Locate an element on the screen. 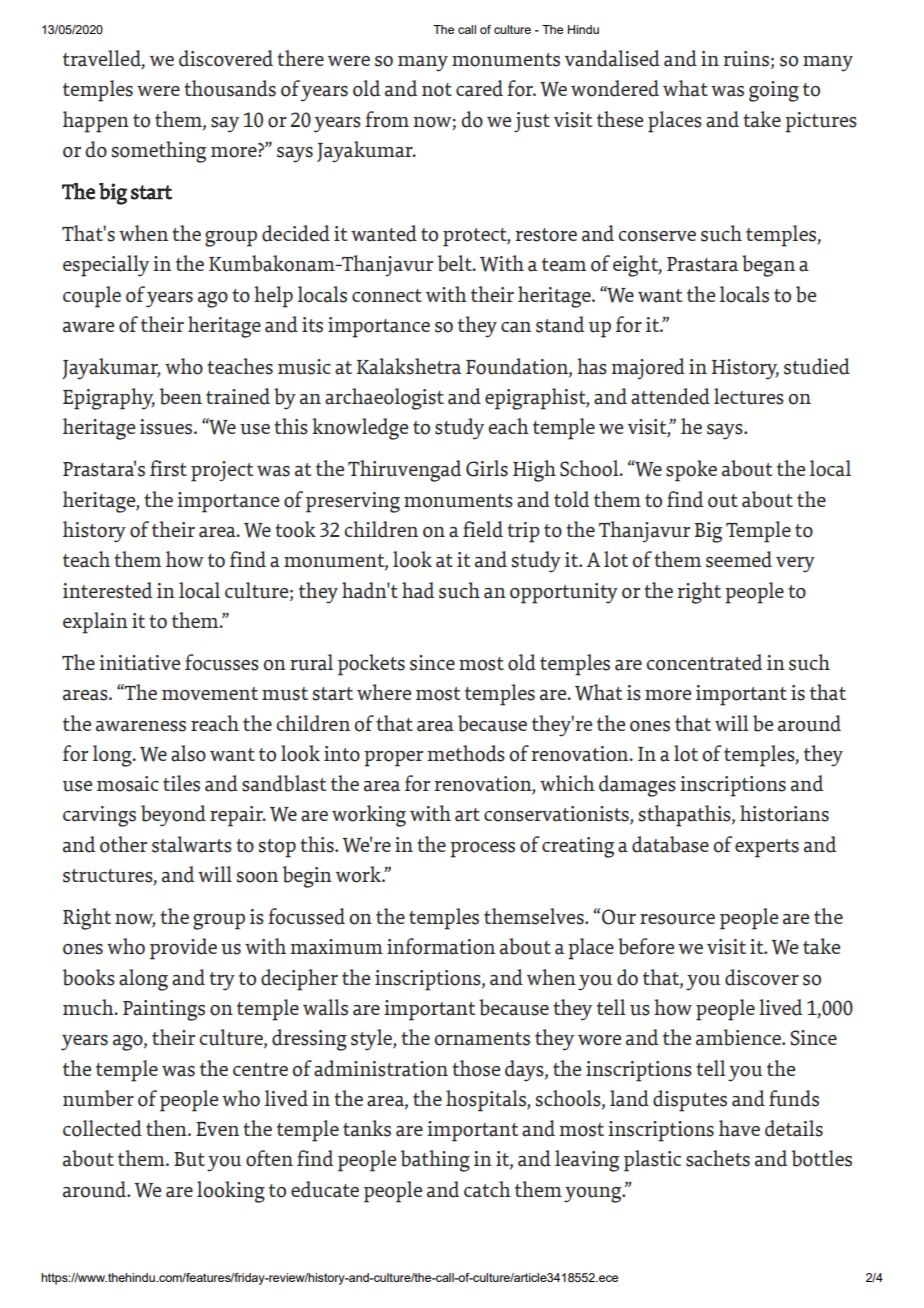  where is located at coordinates (384, 692).
